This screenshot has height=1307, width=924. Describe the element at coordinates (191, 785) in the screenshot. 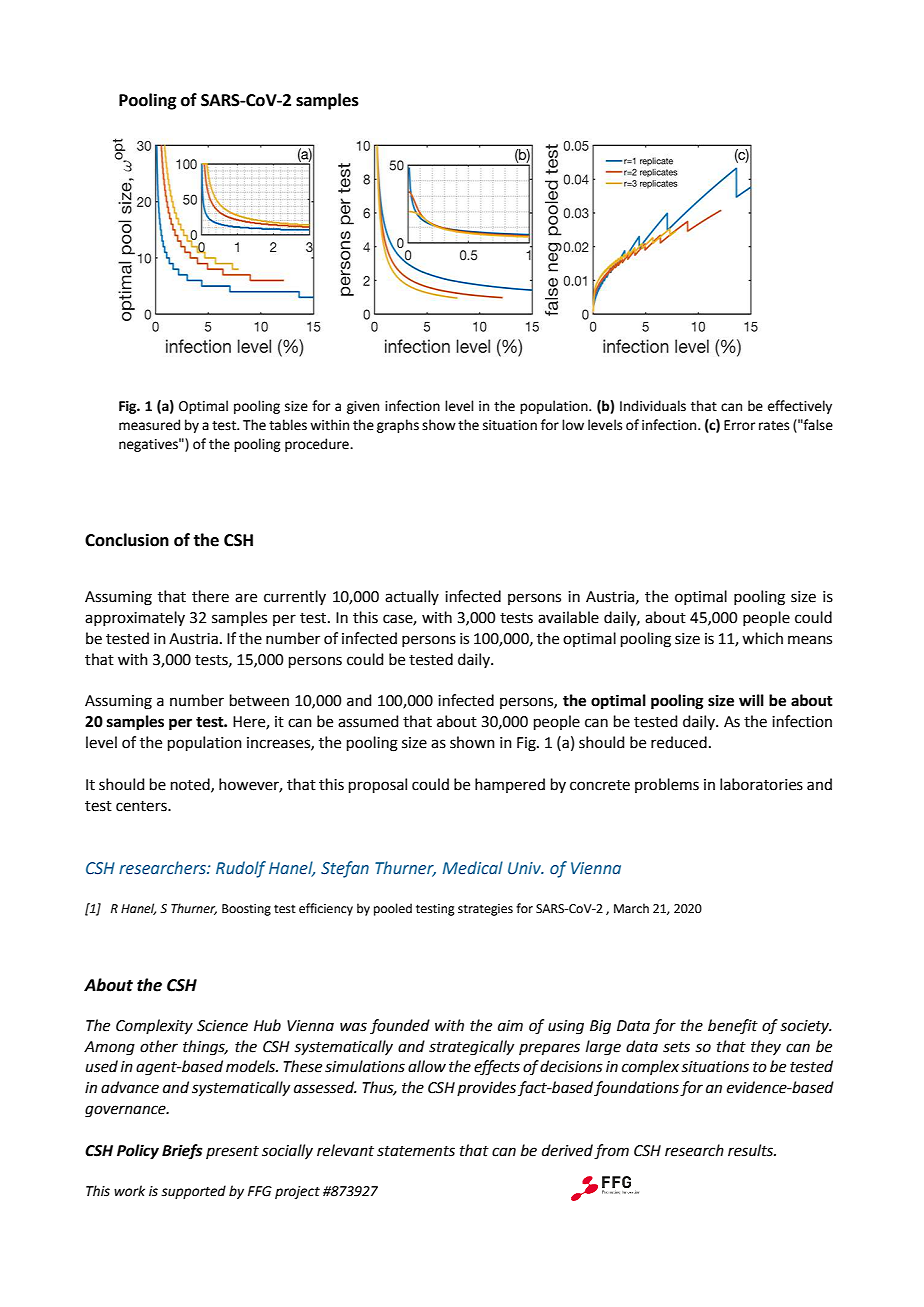

I see `noted` at that location.
